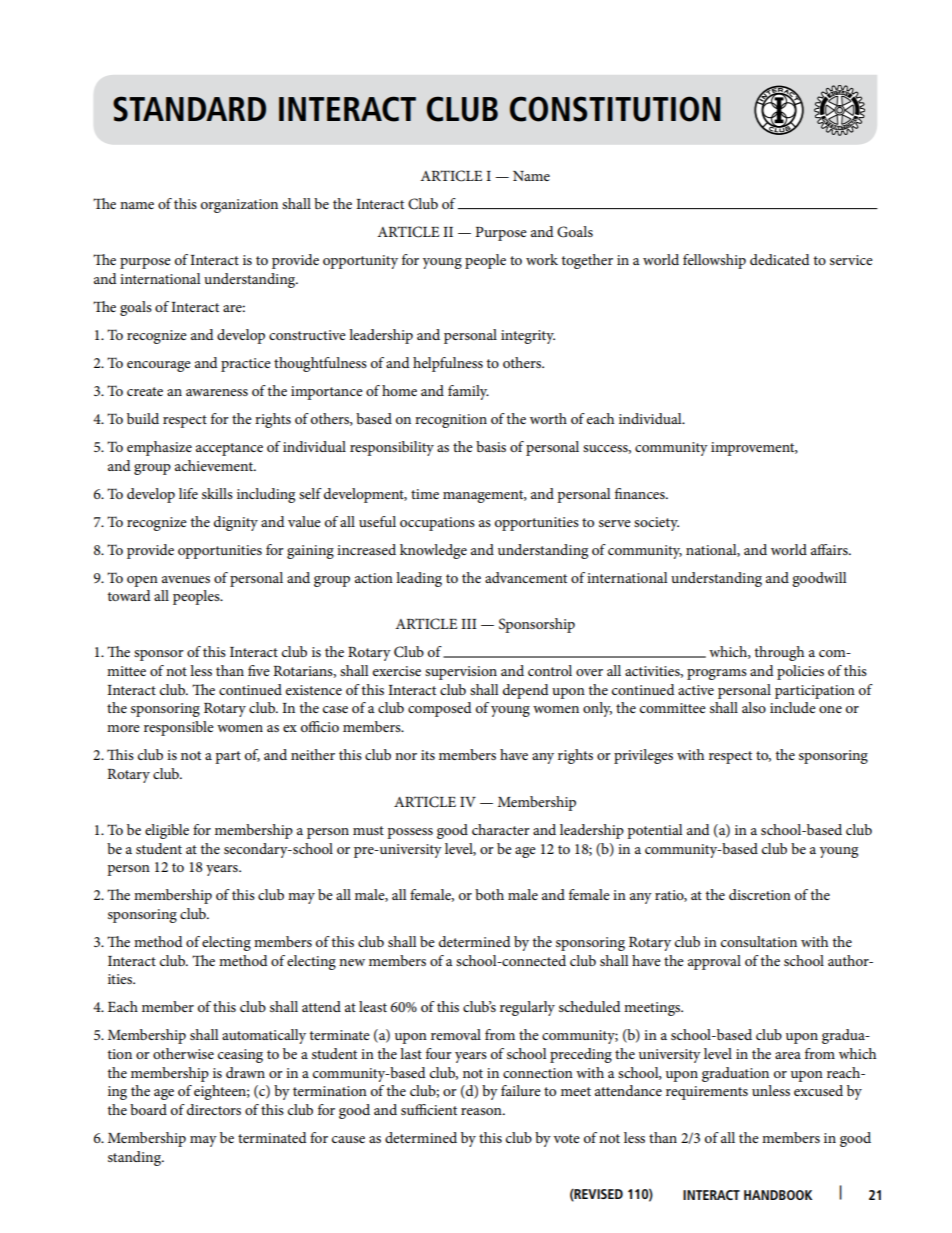  Describe the element at coordinates (526, 691) in the page. I see `depend` at that location.
